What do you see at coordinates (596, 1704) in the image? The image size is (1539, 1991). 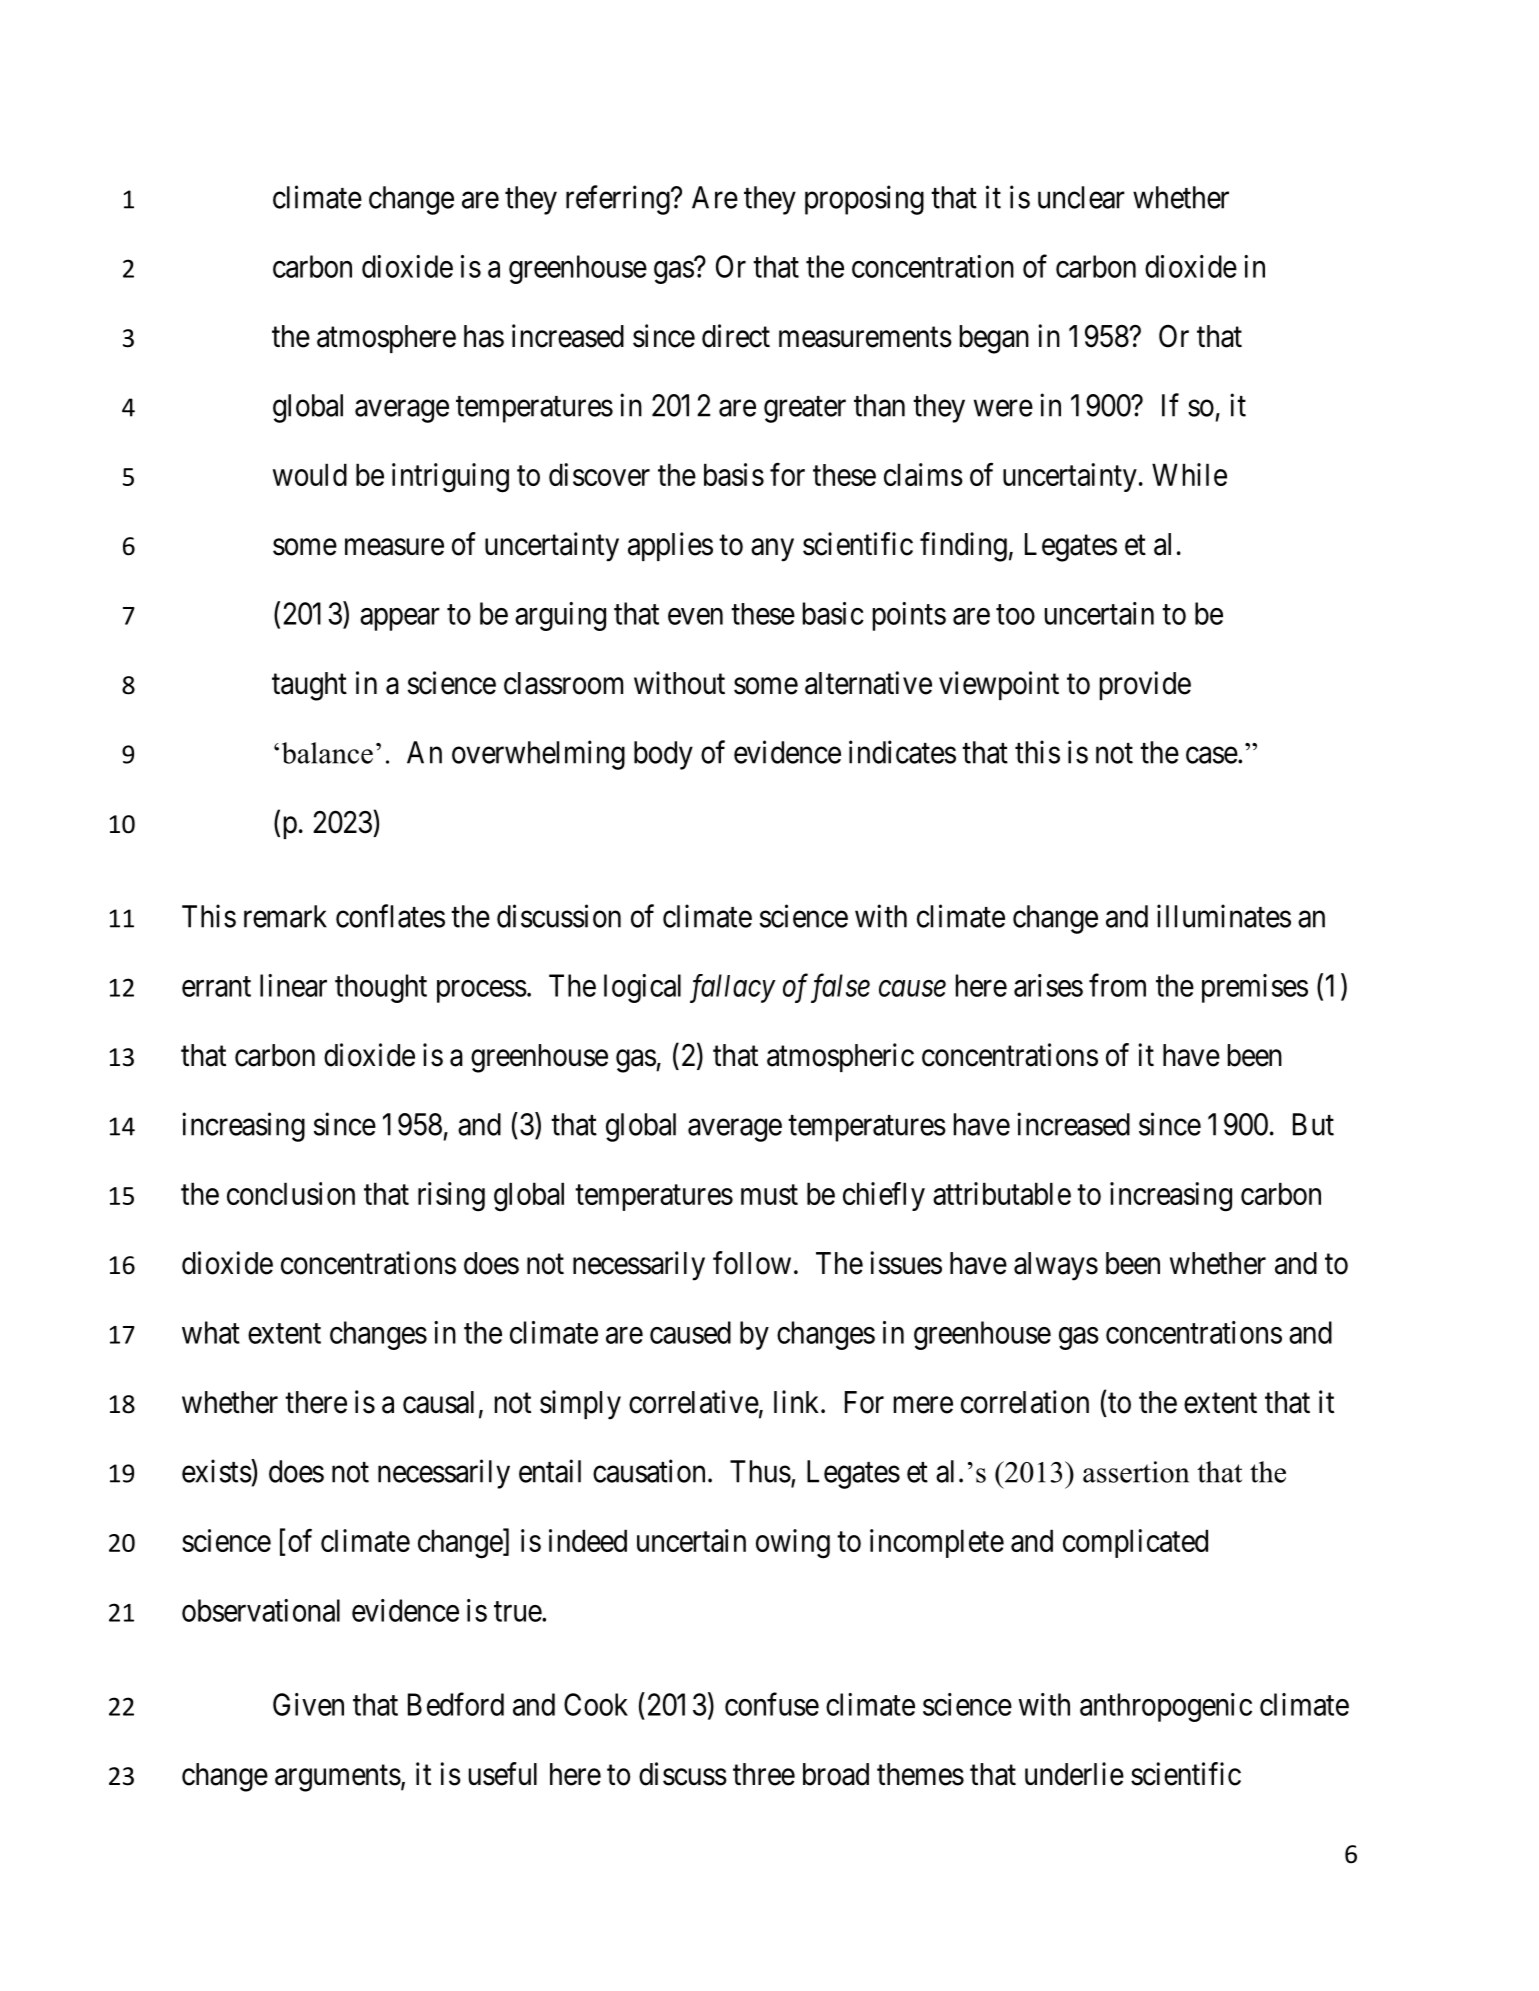 I see `Cook` at bounding box center [596, 1704].
